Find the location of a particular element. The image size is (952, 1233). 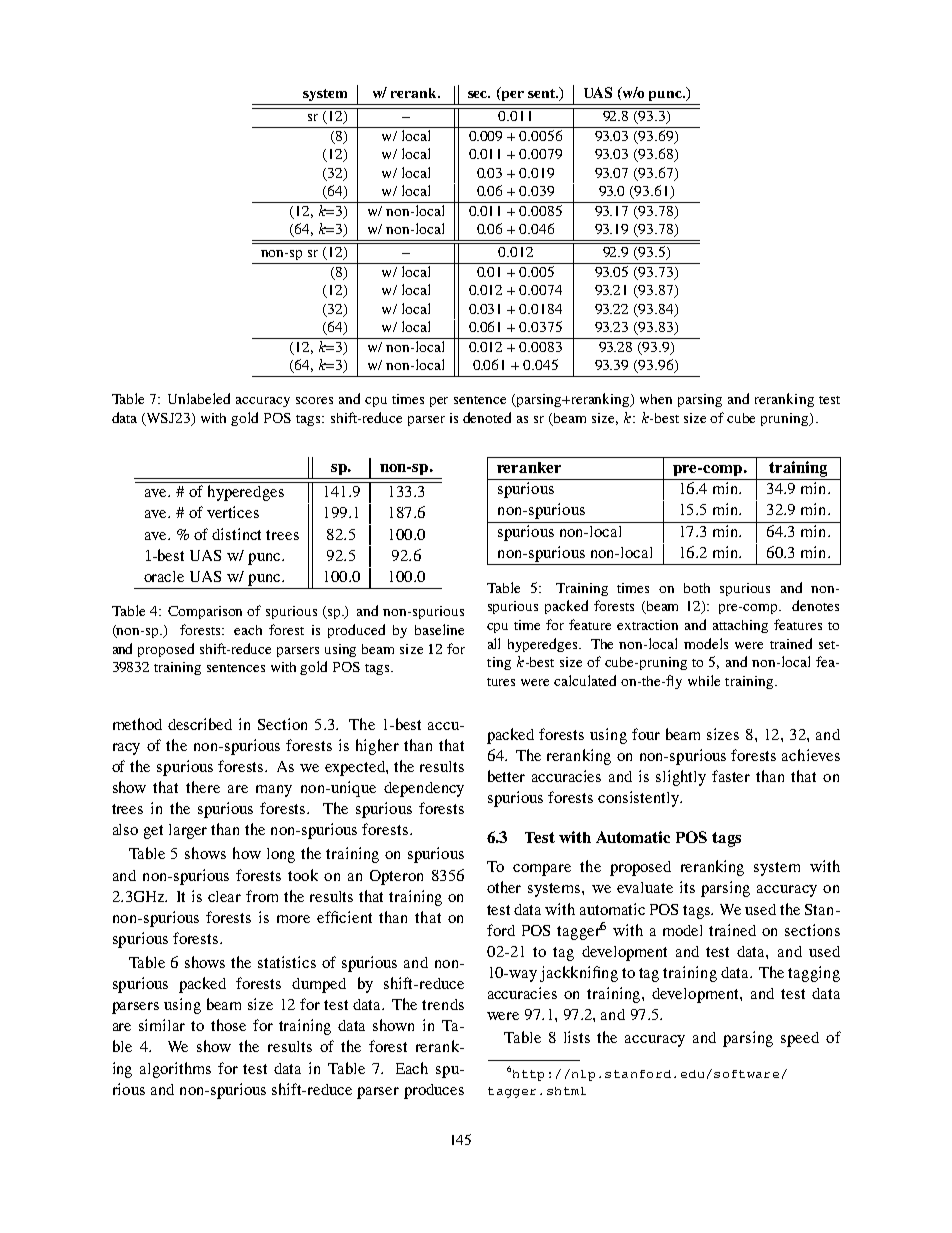

denoted is located at coordinates (487, 417).
